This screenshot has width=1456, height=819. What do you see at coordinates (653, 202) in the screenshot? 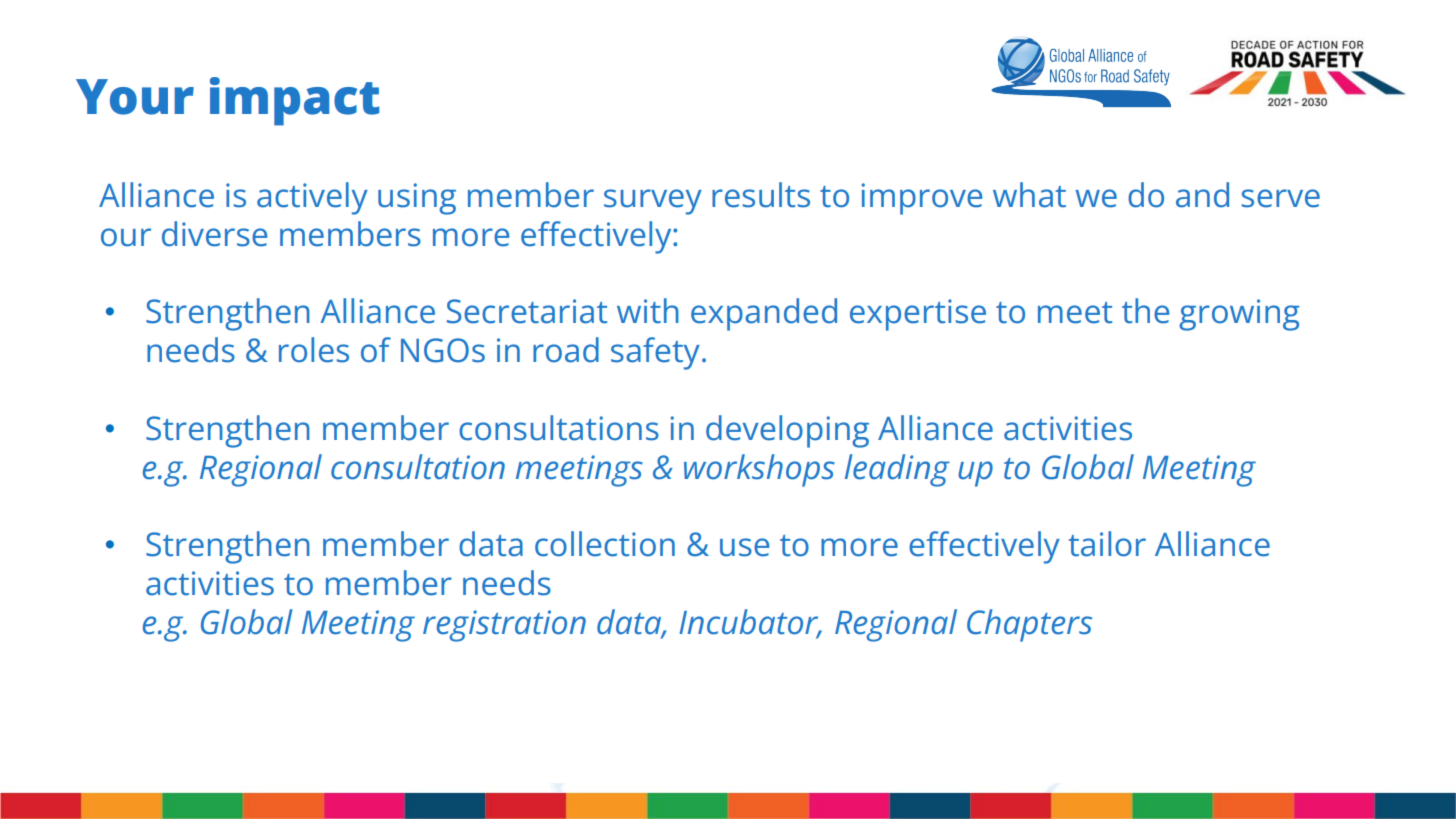
I see `survey` at bounding box center [653, 202].
